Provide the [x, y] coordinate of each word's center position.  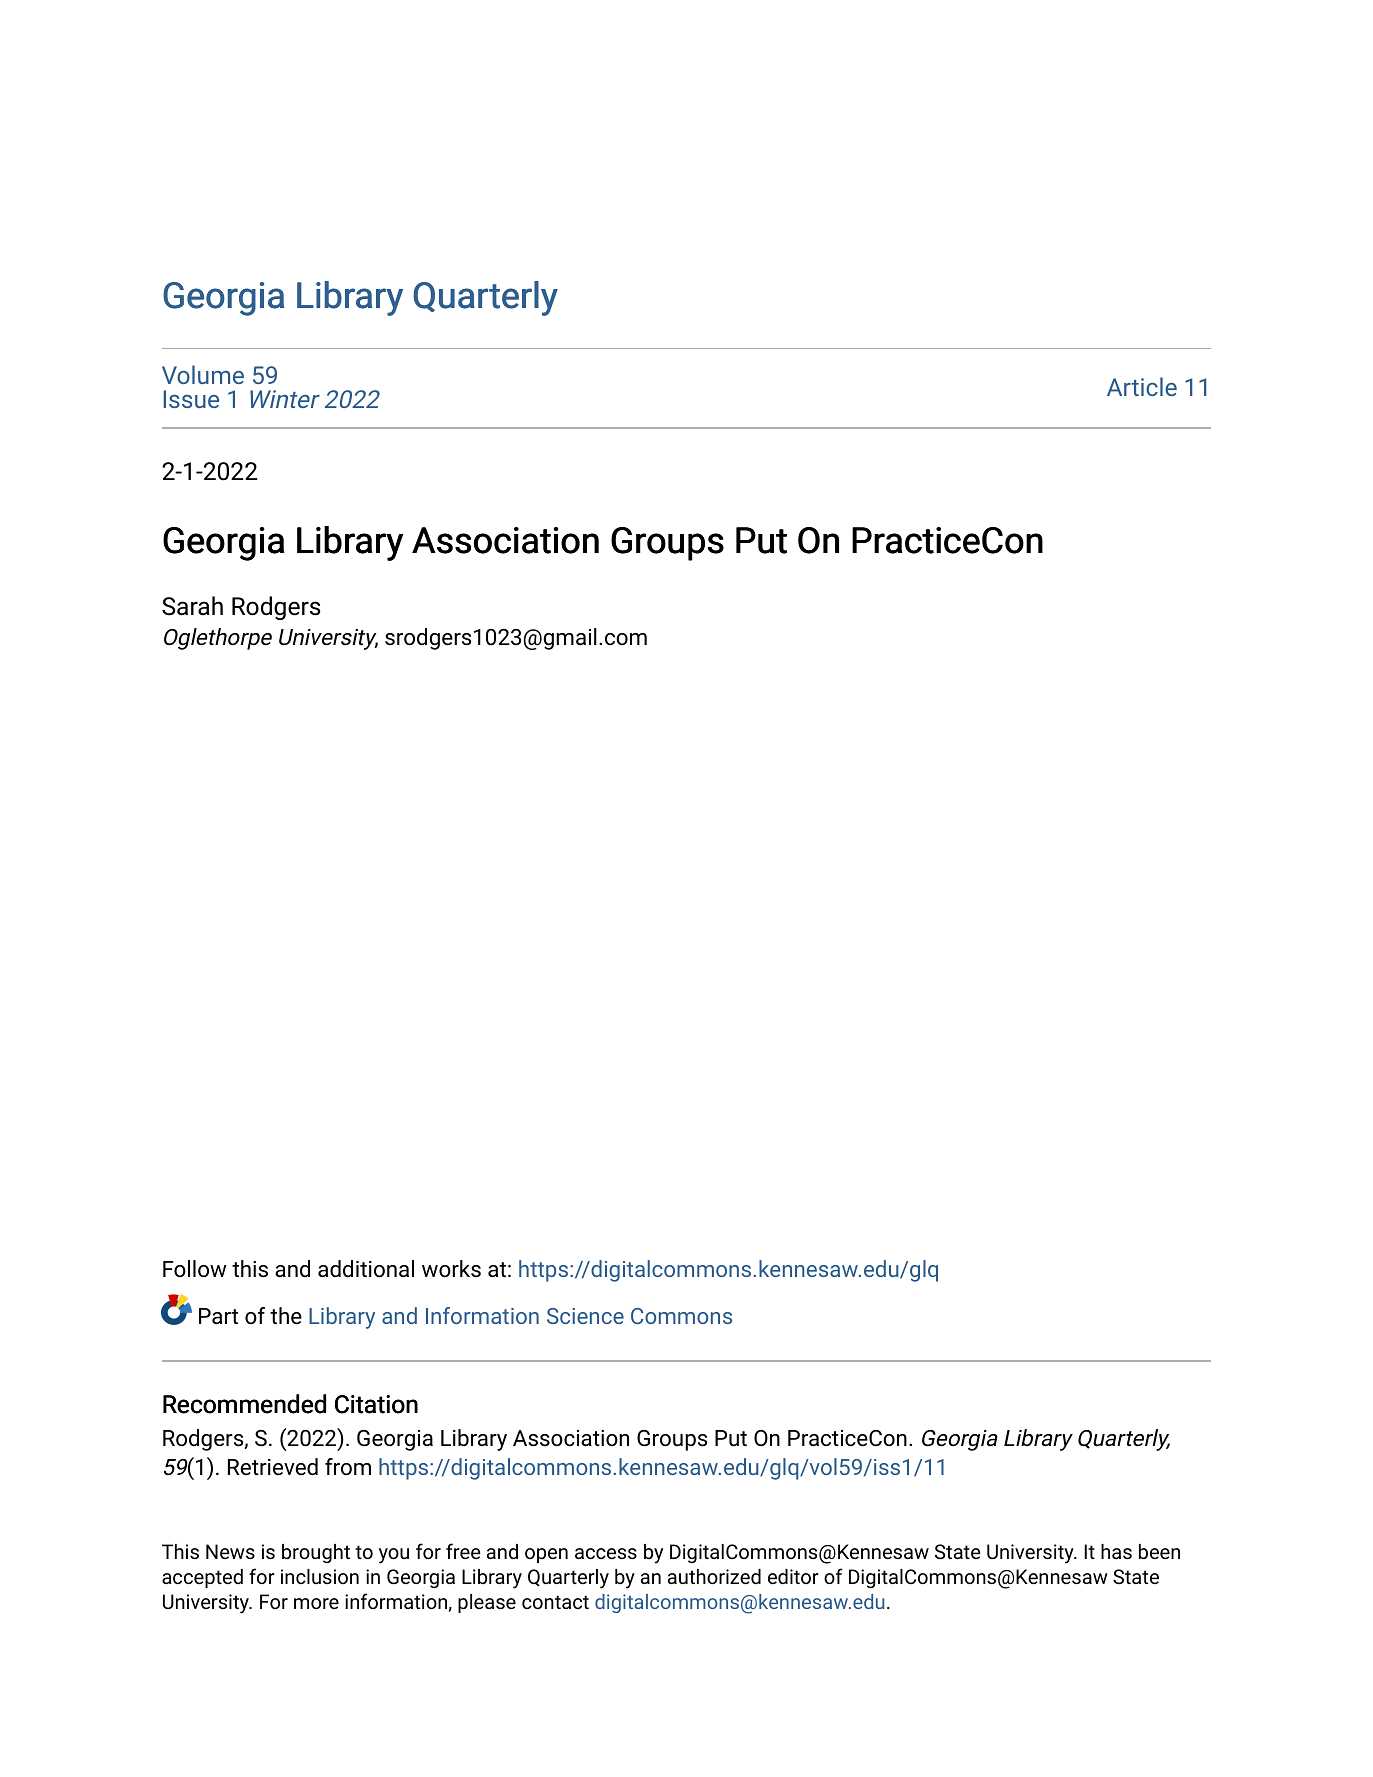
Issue [191, 399]
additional [366, 1268]
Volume [203, 374]
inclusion [320, 1576]
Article [1142, 386]
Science [585, 1316]
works [451, 1268]
